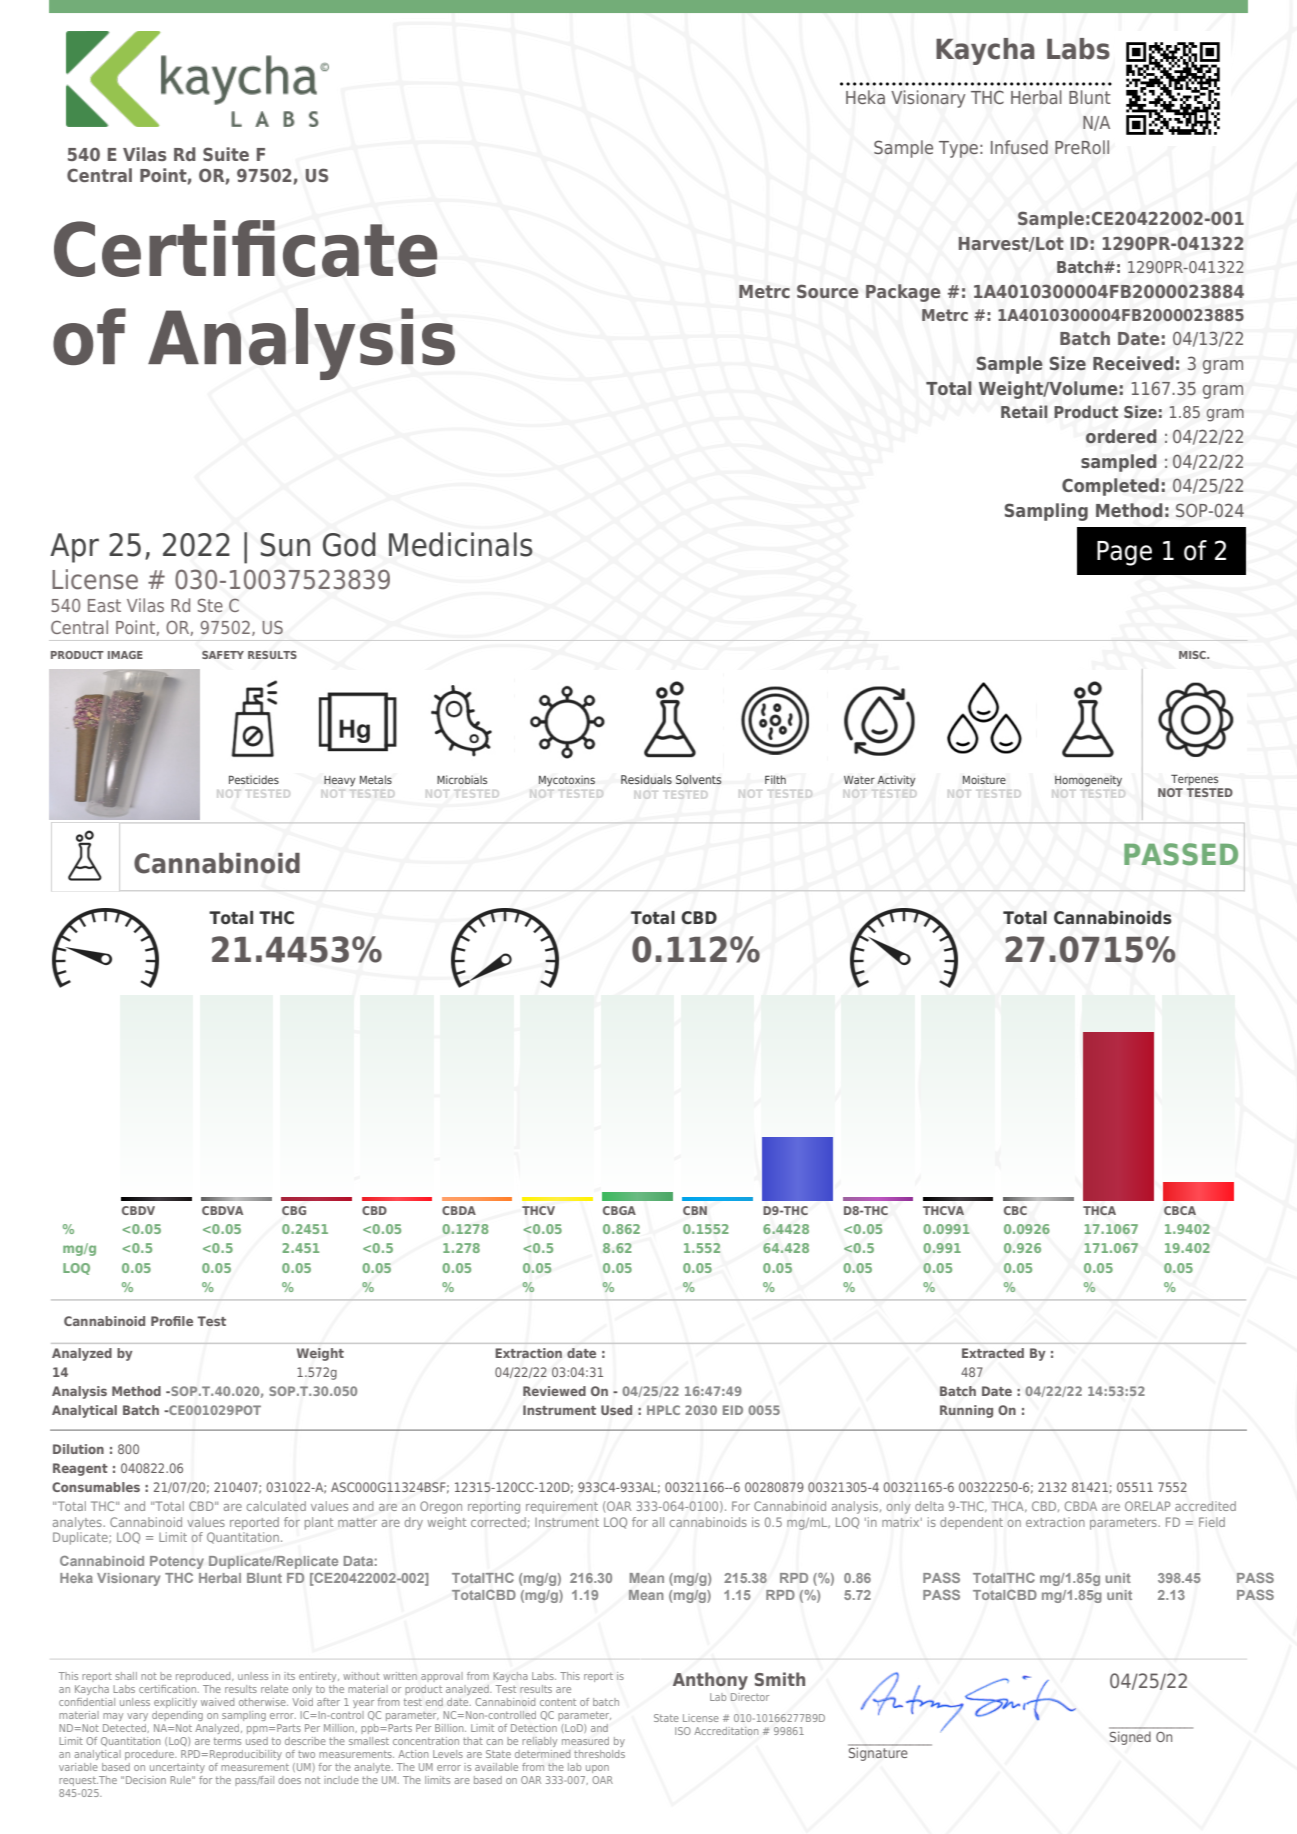  What do you see at coordinates (646, 779) in the screenshot?
I see `Residuals` at bounding box center [646, 779].
